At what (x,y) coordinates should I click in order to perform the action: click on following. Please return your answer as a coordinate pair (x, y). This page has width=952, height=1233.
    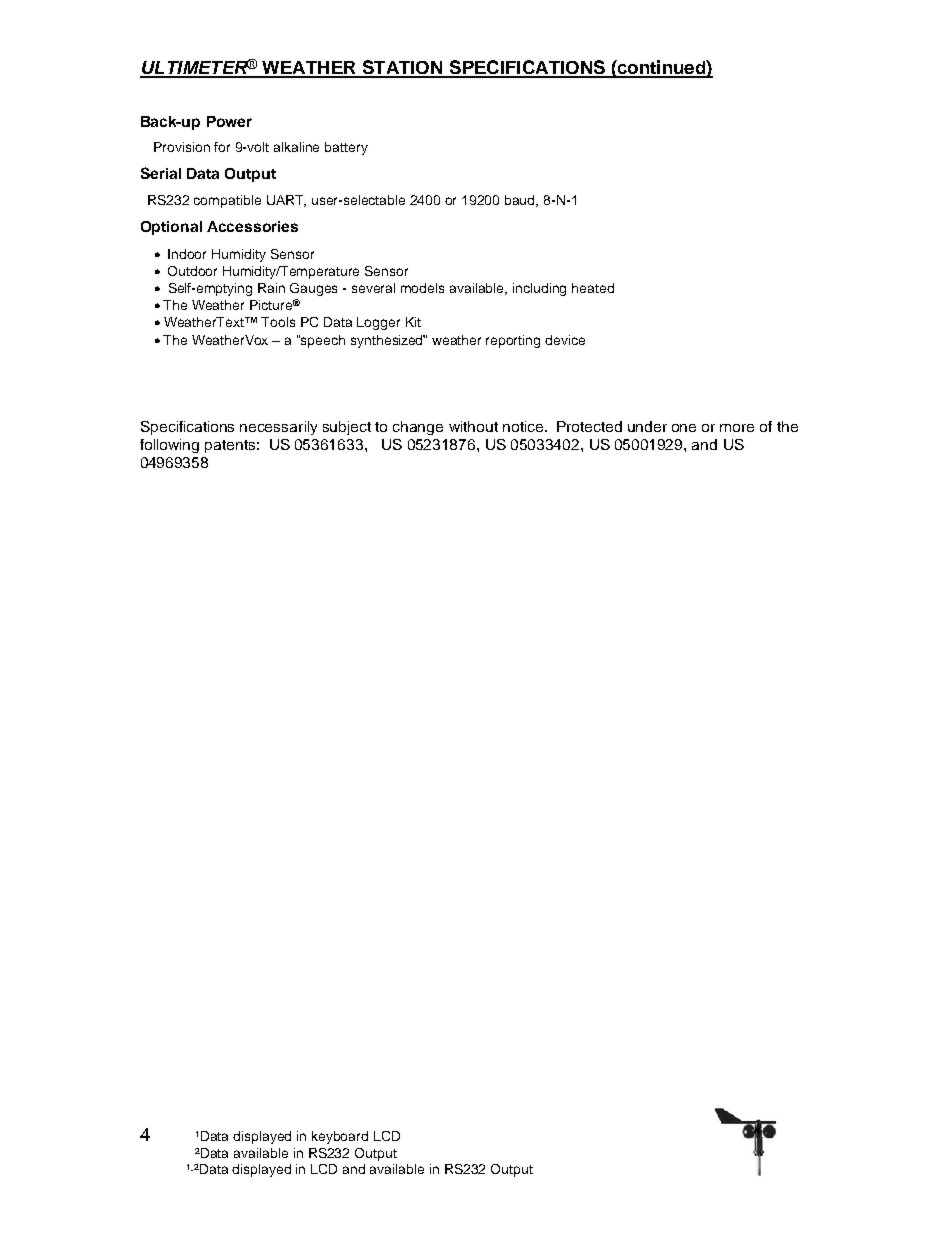
    Looking at the image, I should click on (169, 446).
